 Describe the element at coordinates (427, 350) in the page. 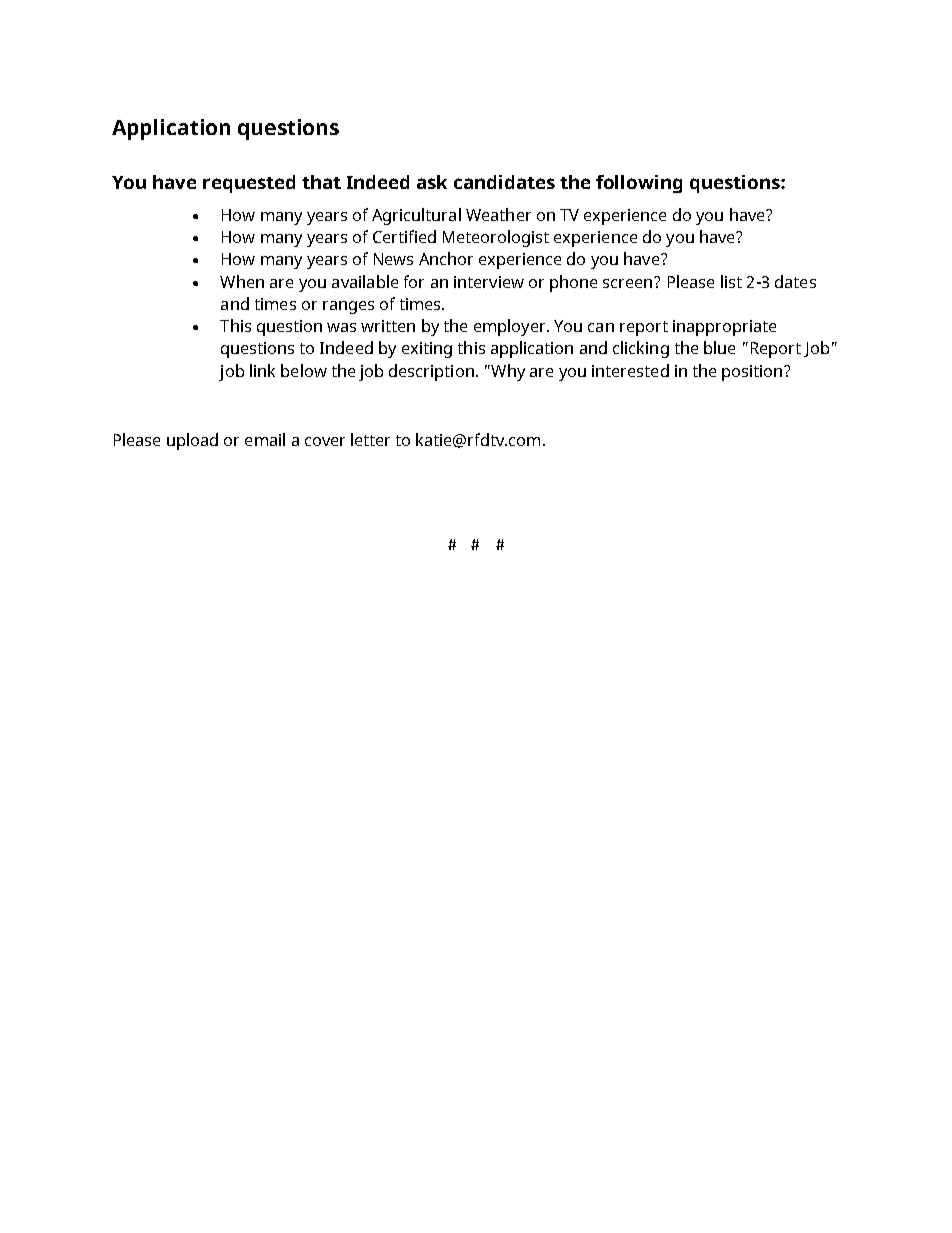

I see `exiting` at that location.
